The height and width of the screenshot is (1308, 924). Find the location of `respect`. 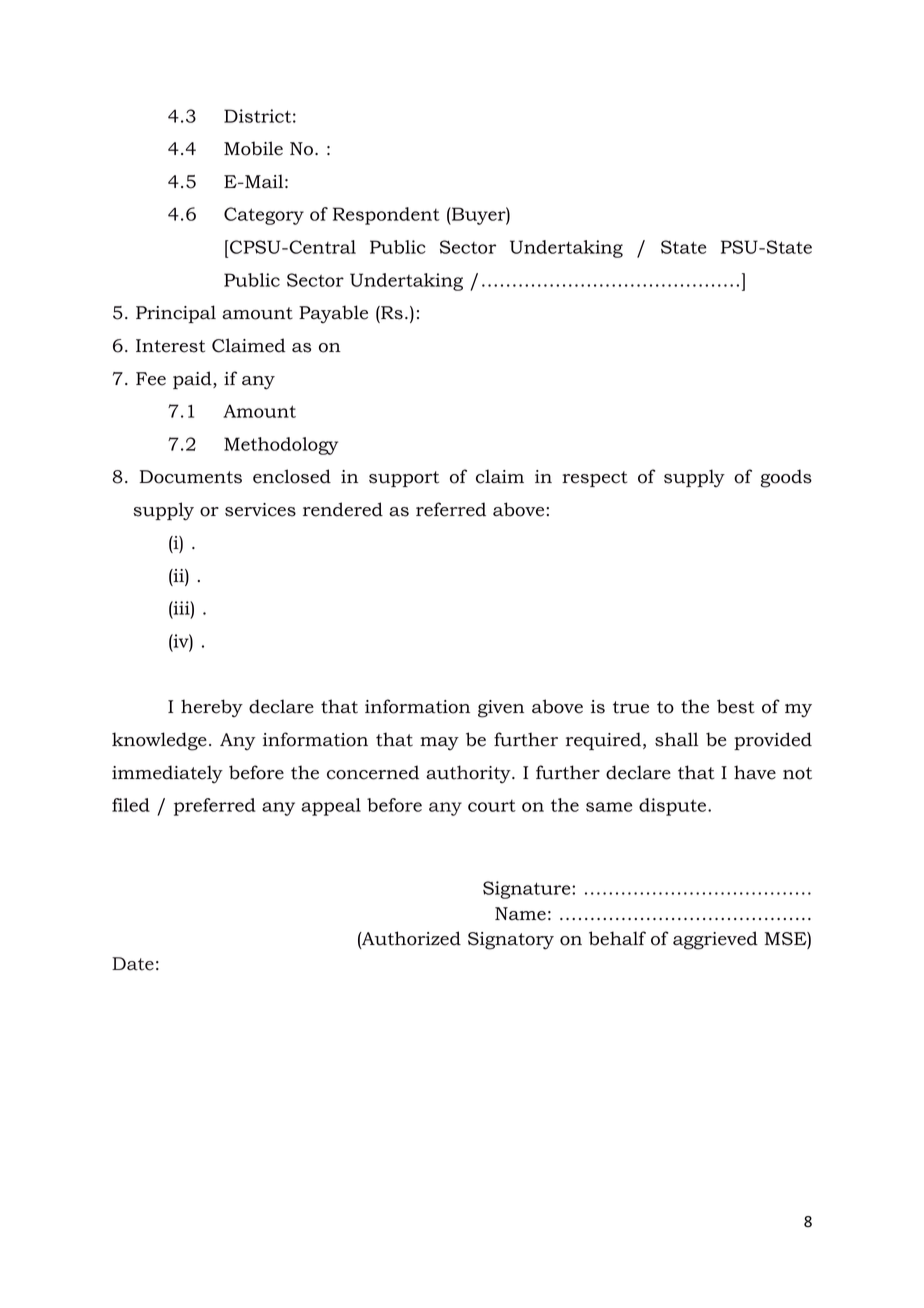

respect is located at coordinates (594, 479).
